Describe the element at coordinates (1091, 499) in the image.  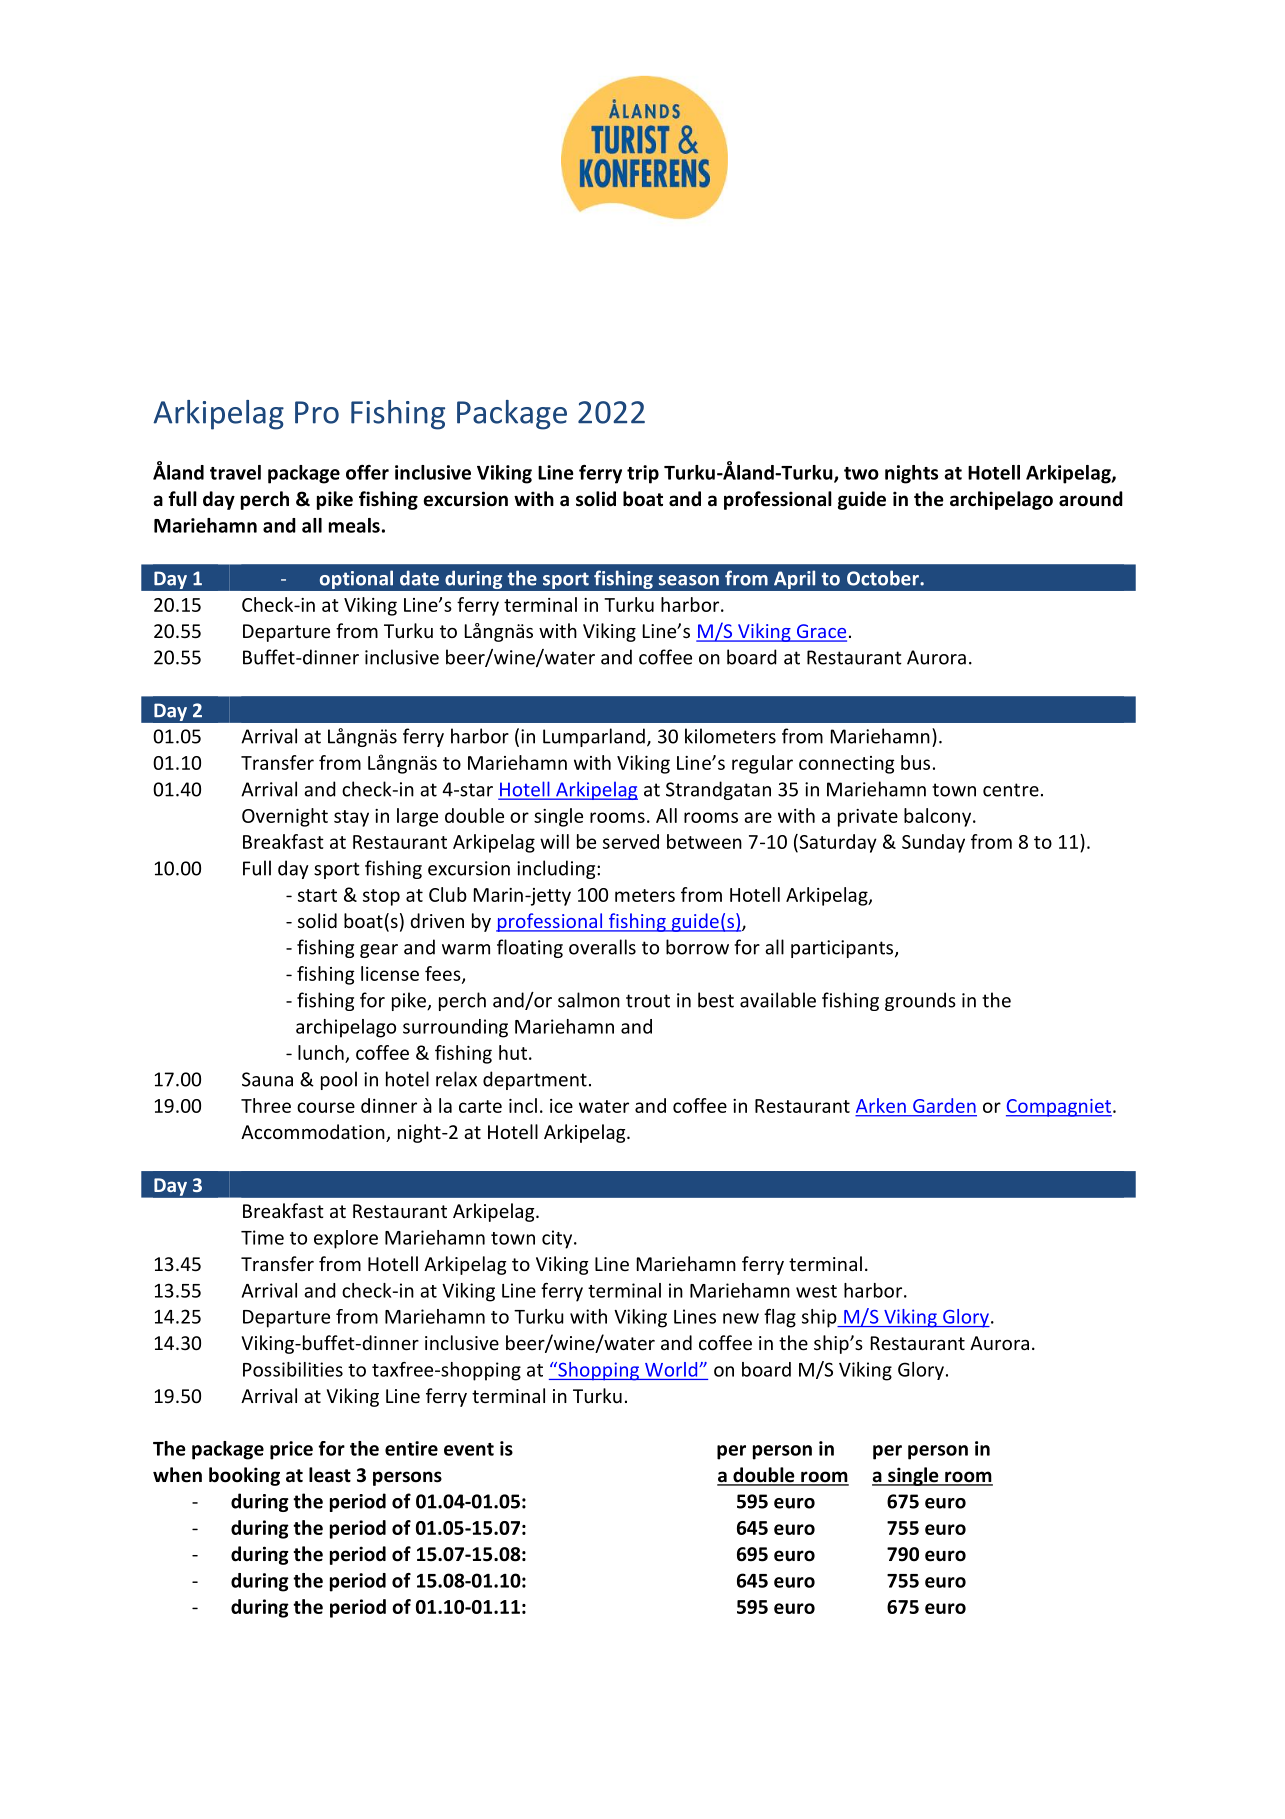
I see `around` at that location.
